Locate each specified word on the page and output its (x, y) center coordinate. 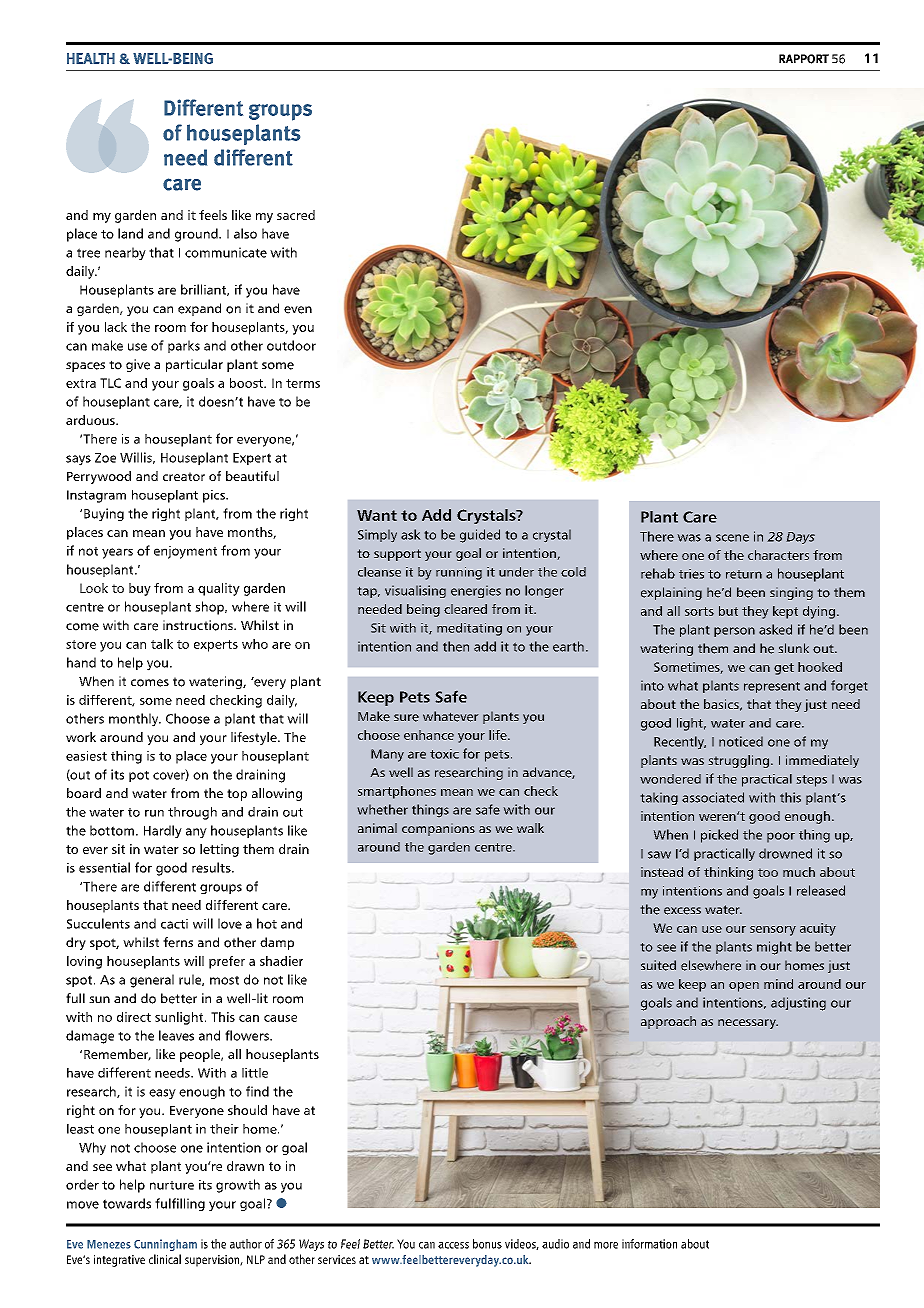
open (744, 987)
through (192, 813)
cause (280, 1018)
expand (199, 309)
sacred (296, 215)
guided (480, 536)
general (152, 981)
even (298, 310)
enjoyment (185, 552)
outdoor (291, 345)
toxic (444, 754)
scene (732, 538)
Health (91, 58)
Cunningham (165, 1245)
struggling (738, 761)
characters (778, 555)
